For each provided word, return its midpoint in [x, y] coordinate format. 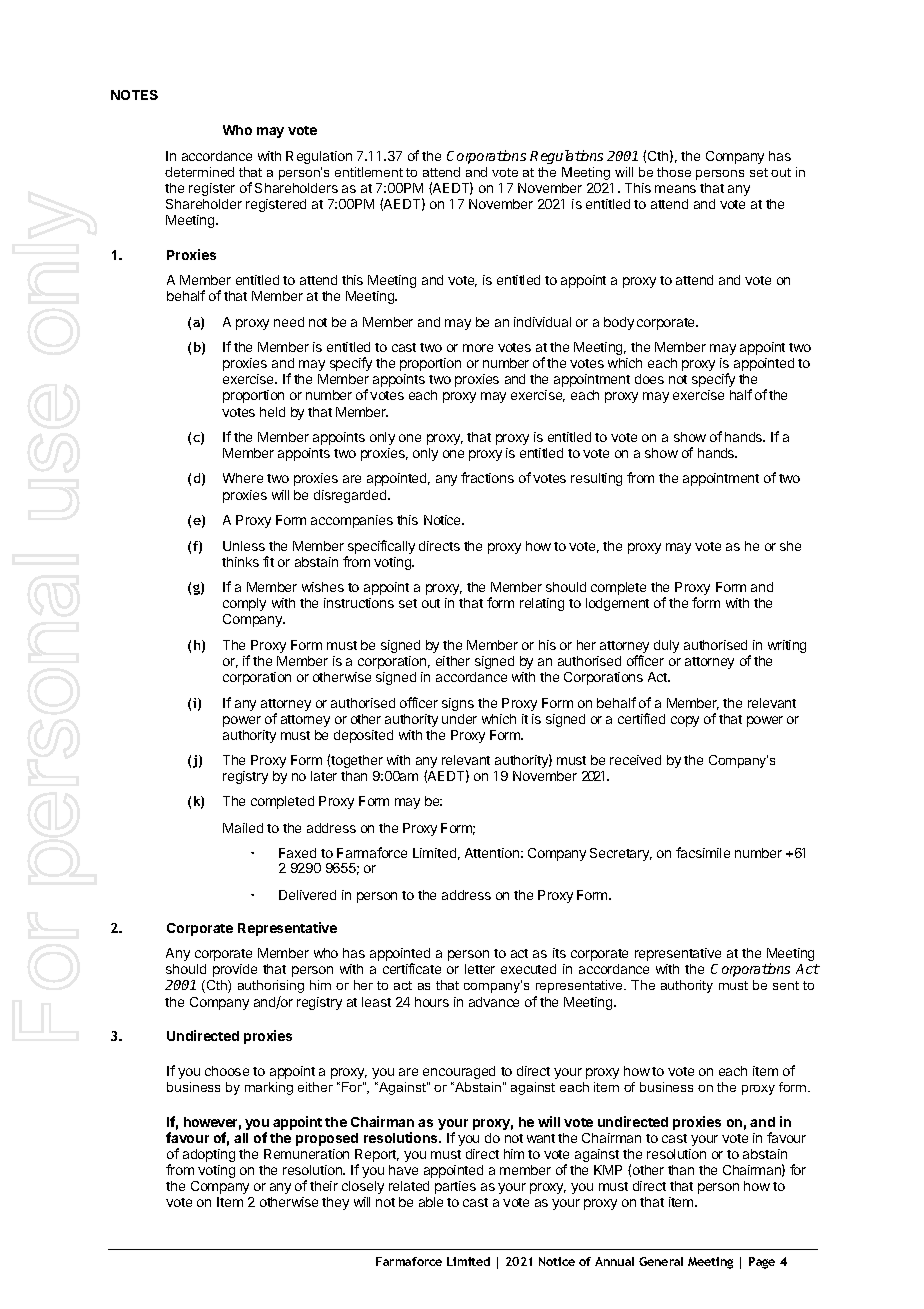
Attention [492, 853]
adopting [209, 1155]
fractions [487, 477]
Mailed [243, 828]
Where [243, 478]
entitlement [369, 172]
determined [199, 172]
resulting [596, 479]
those [674, 172]
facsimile [703, 852]
